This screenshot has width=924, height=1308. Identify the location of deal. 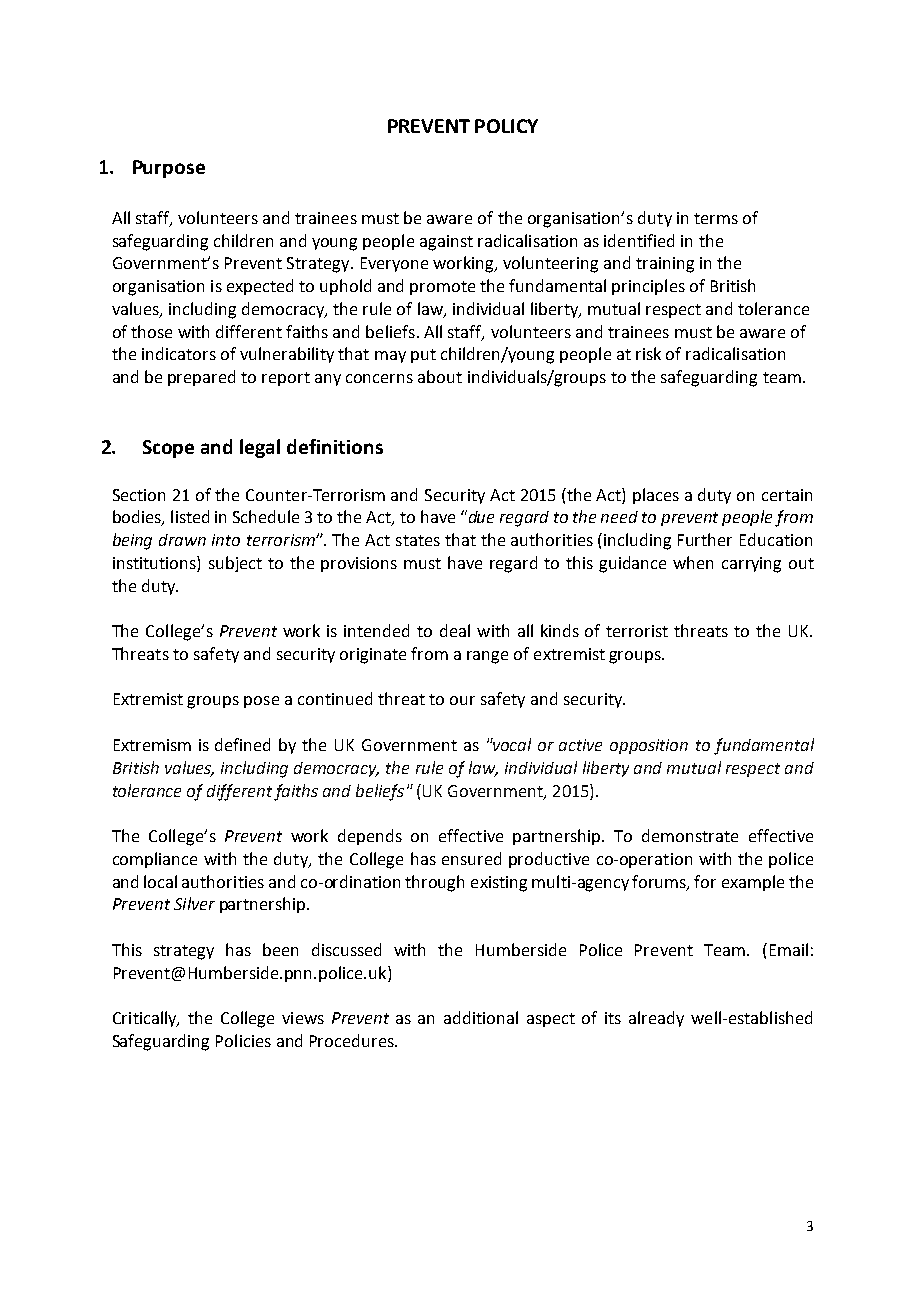
(455, 630).
